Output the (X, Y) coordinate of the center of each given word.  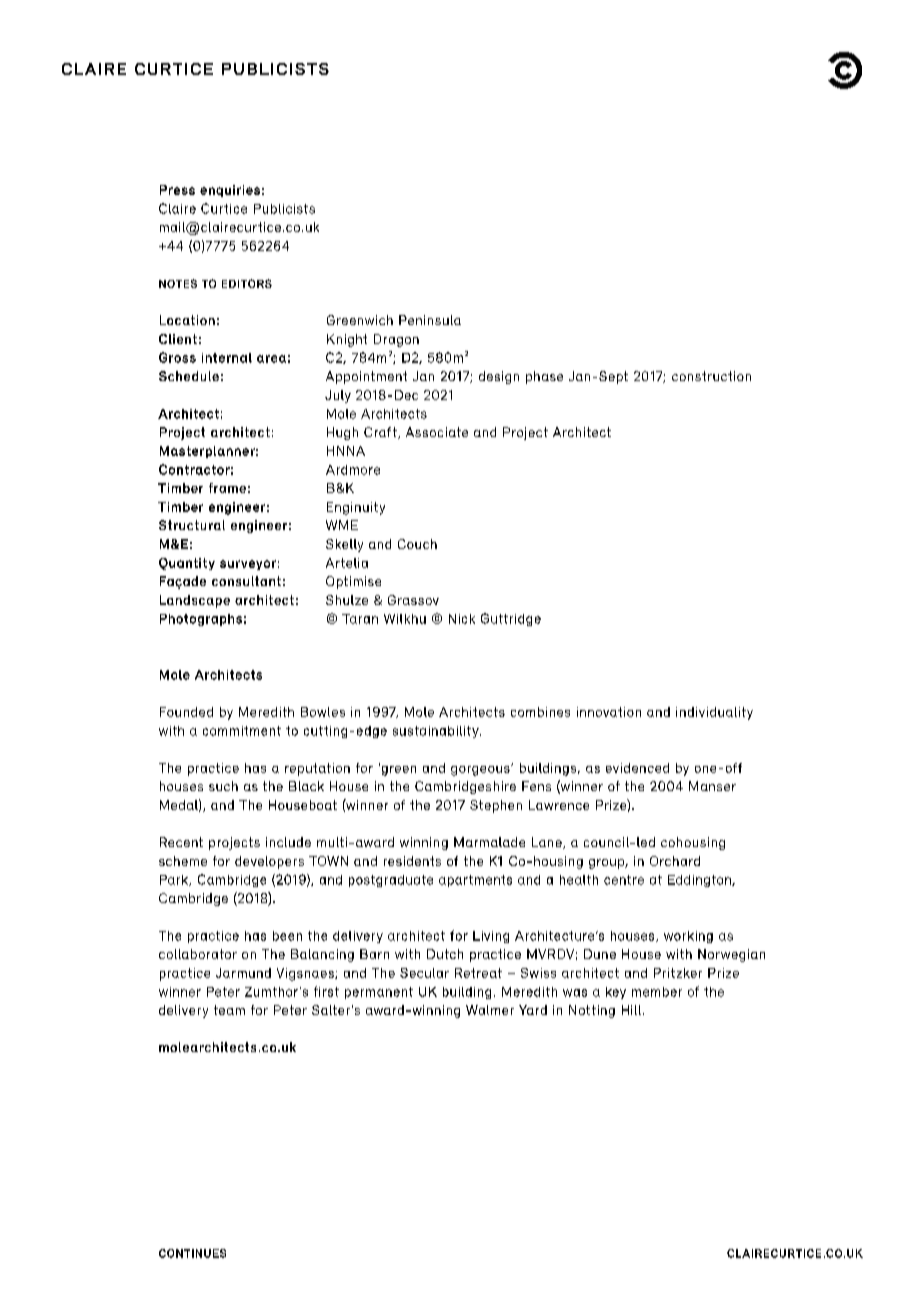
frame (227, 488)
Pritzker (678, 973)
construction (711, 376)
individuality (714, 713)
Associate (437, 432)
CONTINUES (192, 1253)
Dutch (445, 954)
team (229, 1010)
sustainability (437, 732)
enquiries (230, 191)
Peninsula (430, 320)
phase (544, 377)
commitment (242, 731)
